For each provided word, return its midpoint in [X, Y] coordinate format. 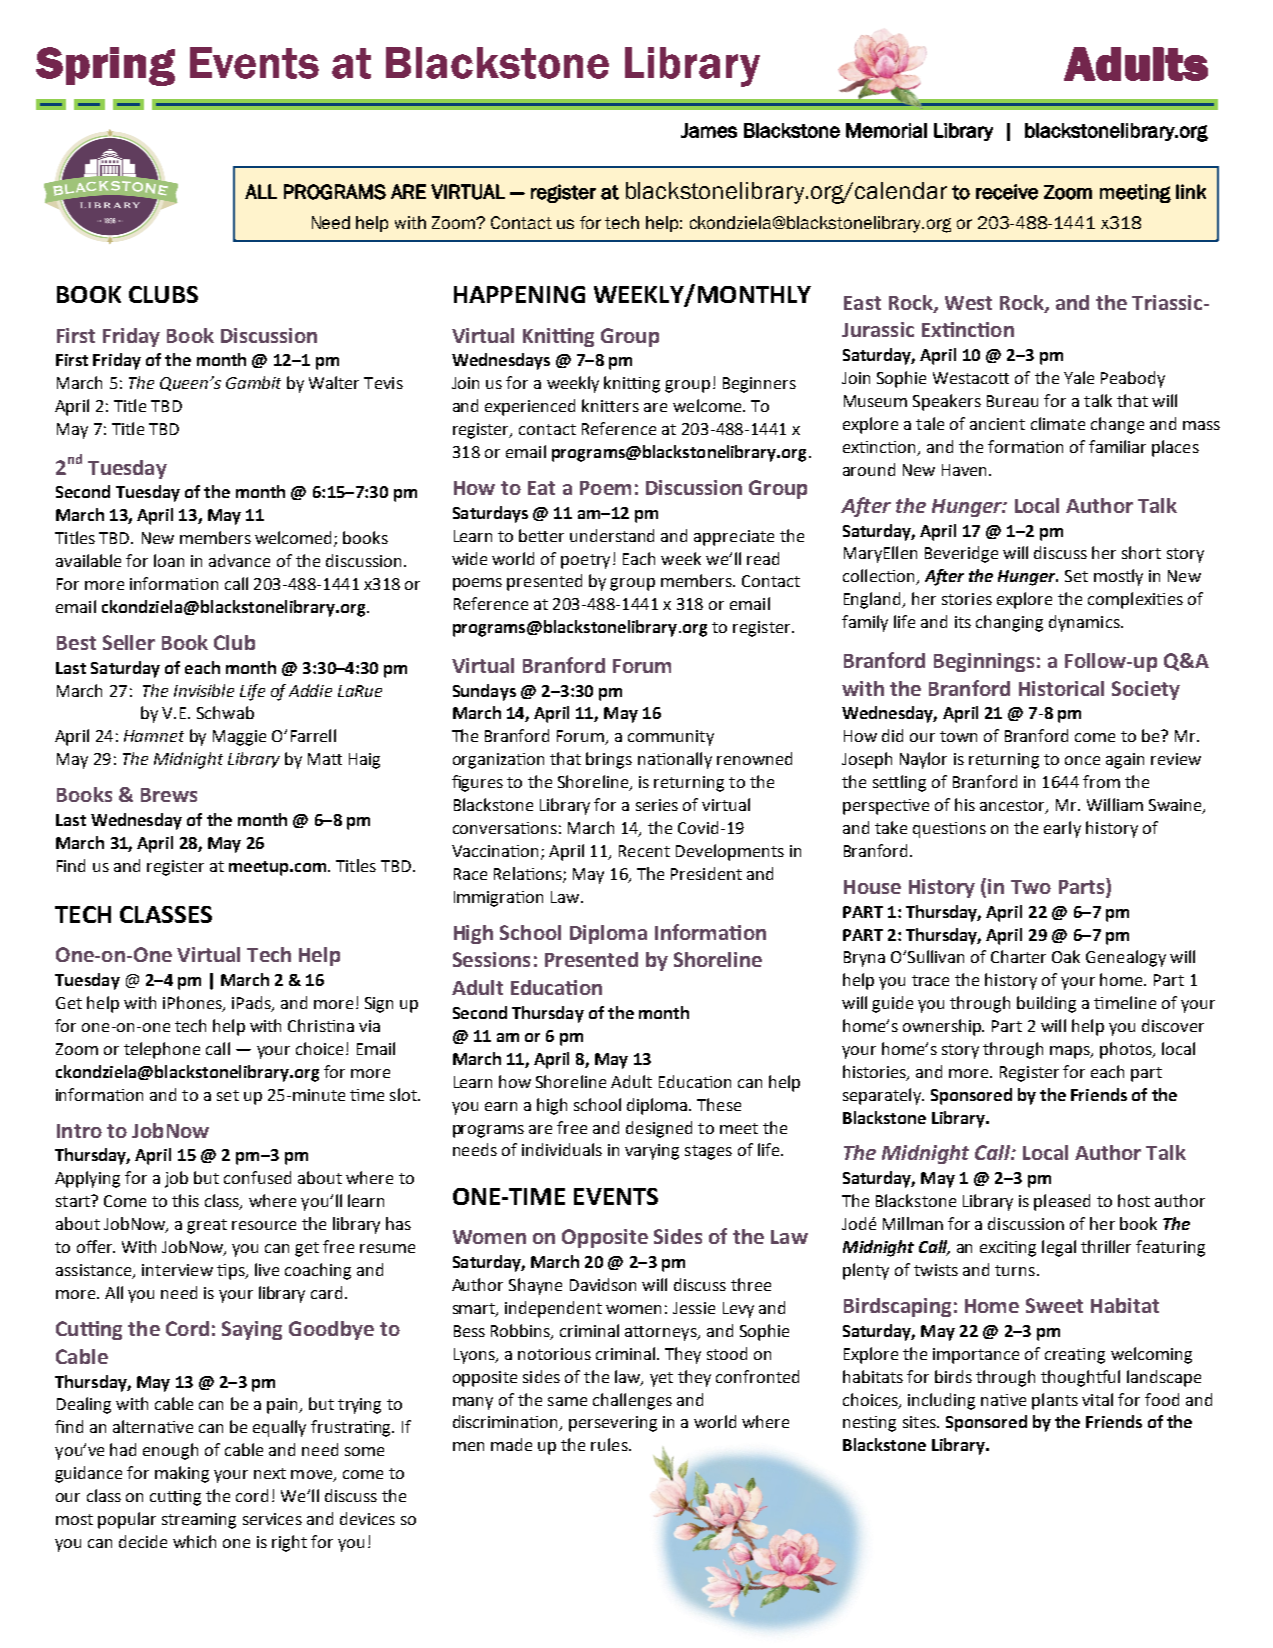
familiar [1117, 446]
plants [1055, 1401]
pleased [1062, 1202]
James [709, 130]
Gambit [253, 382]
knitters [610, 405]
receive [1007, 192]
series [657, 805]
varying [652, 1152]
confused [257, 1177]
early [1062, 829]
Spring [105, 66]
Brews [169, 795]
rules [610, 1444]
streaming [199, 1521]
